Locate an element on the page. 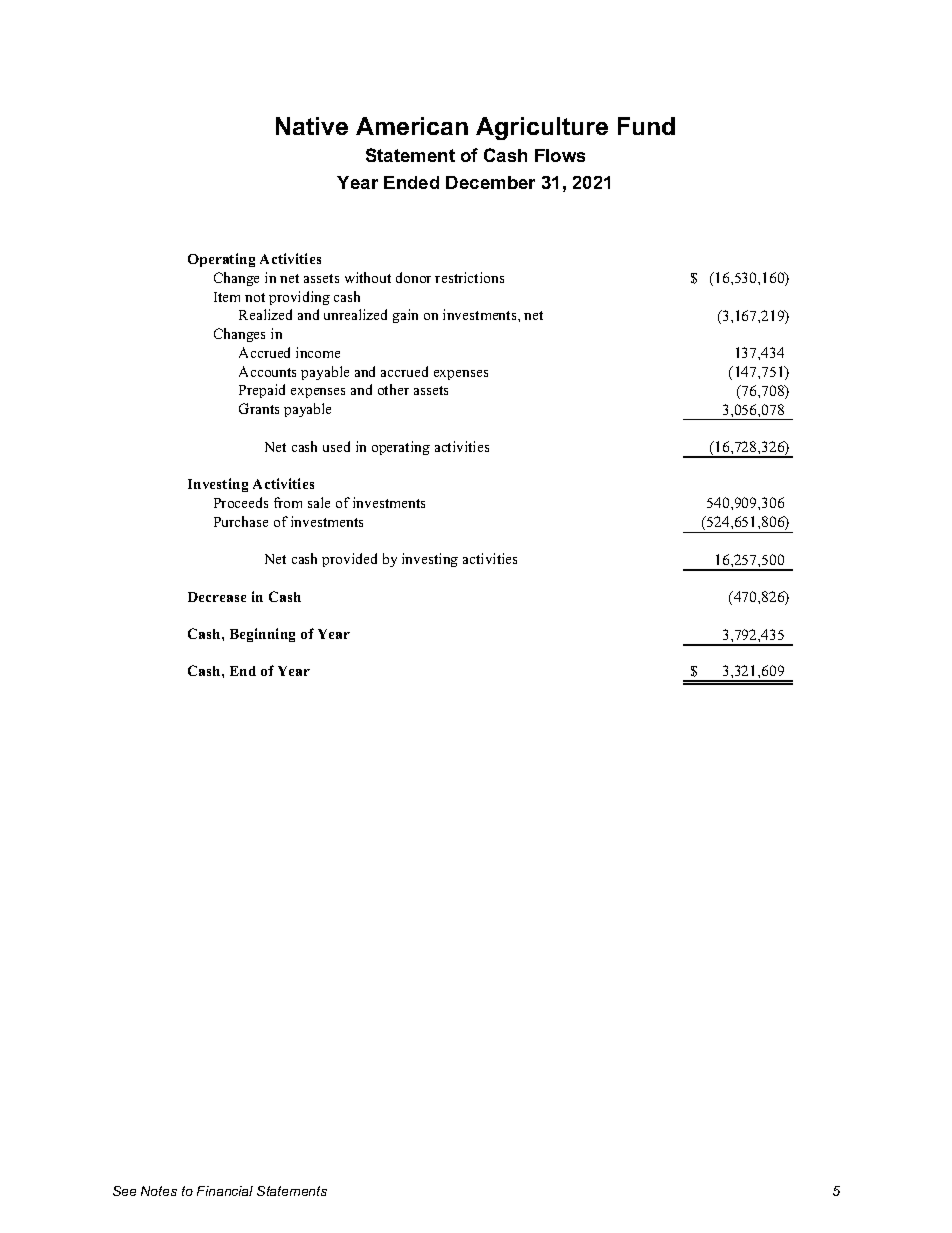 The image size is (952, 1233). sale is located at coordinates (319, 502).
